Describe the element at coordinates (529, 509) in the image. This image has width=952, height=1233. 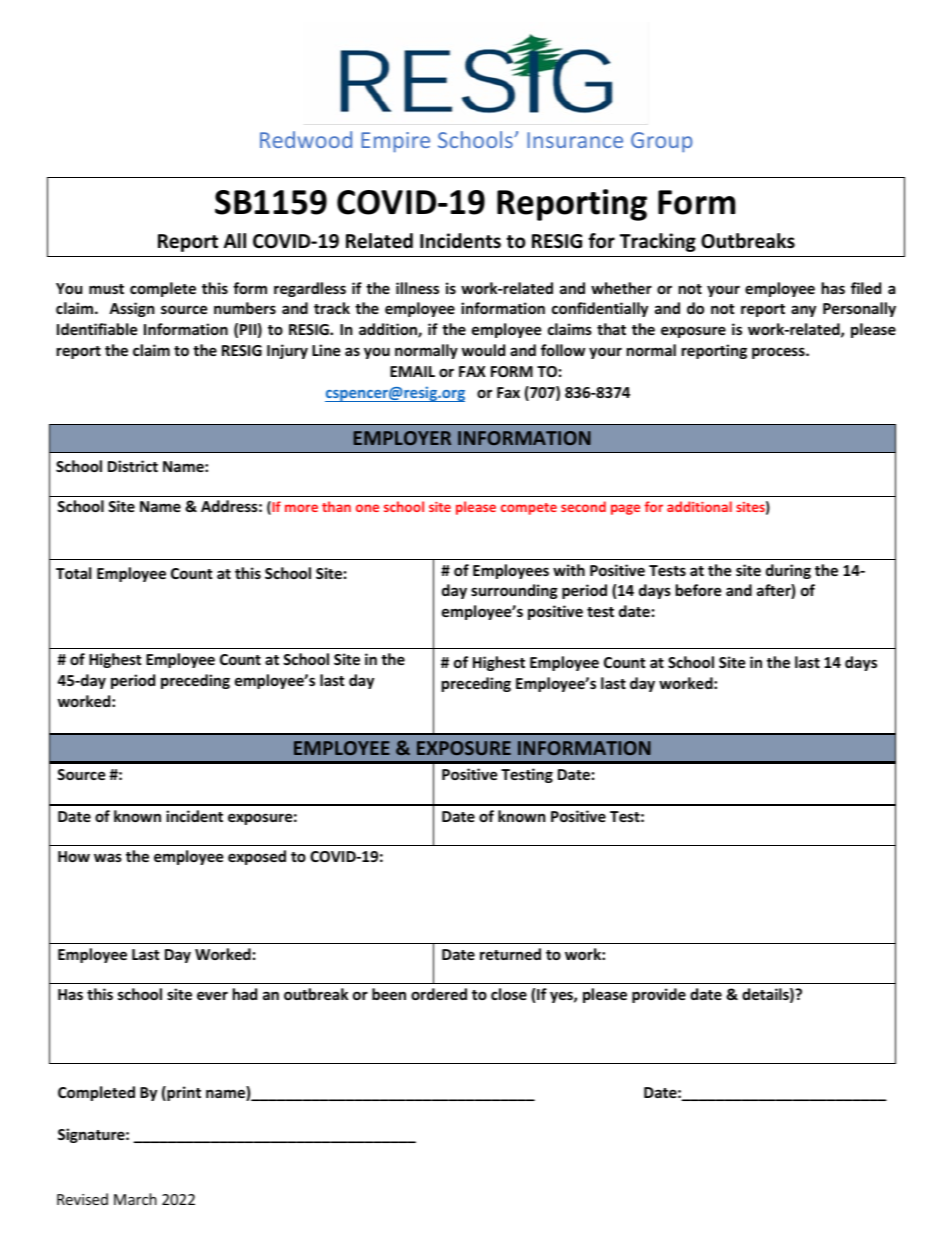
I see `compete` at that location.
